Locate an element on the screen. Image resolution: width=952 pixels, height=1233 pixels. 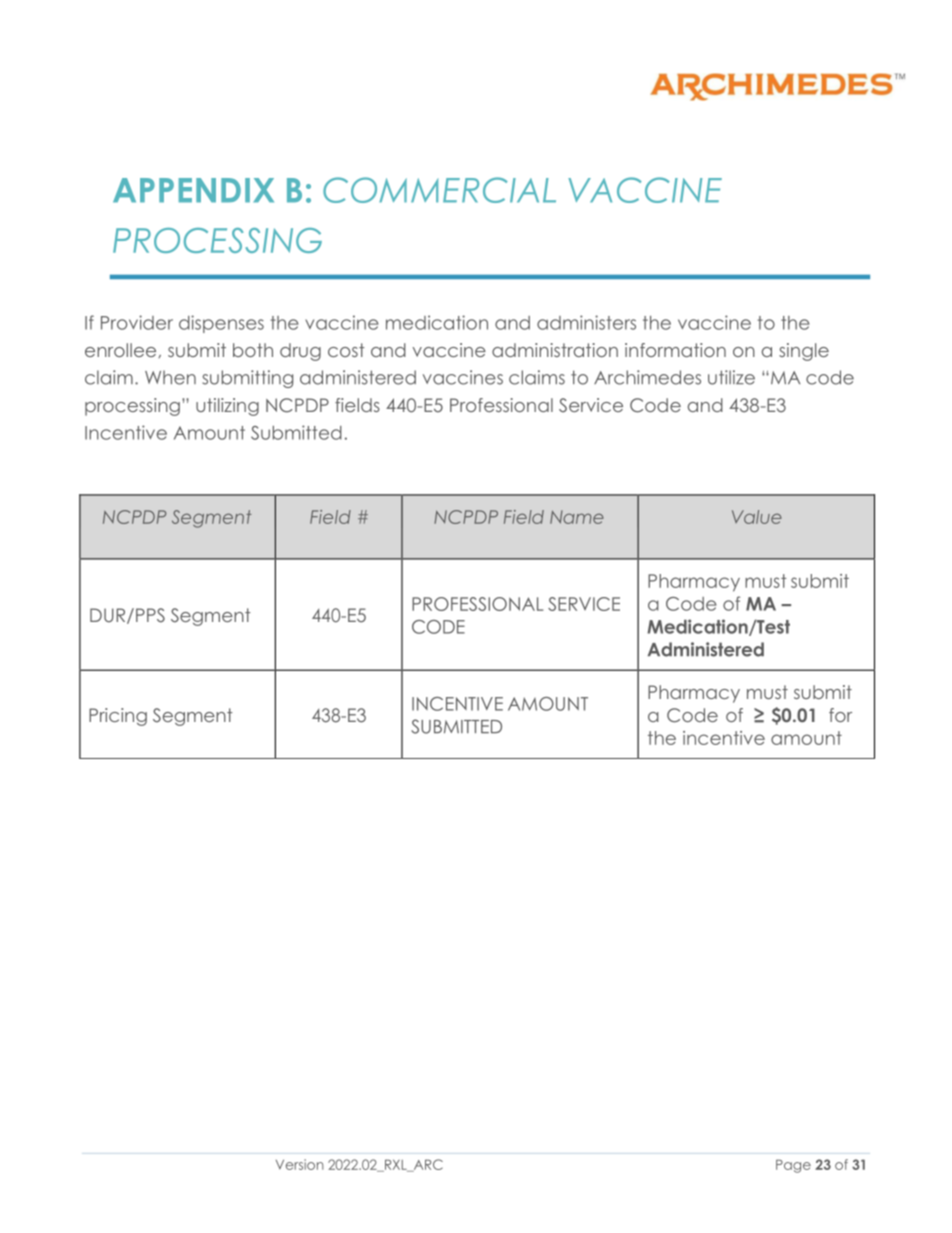
APPENDIX is located at coordinates (193, 190).
